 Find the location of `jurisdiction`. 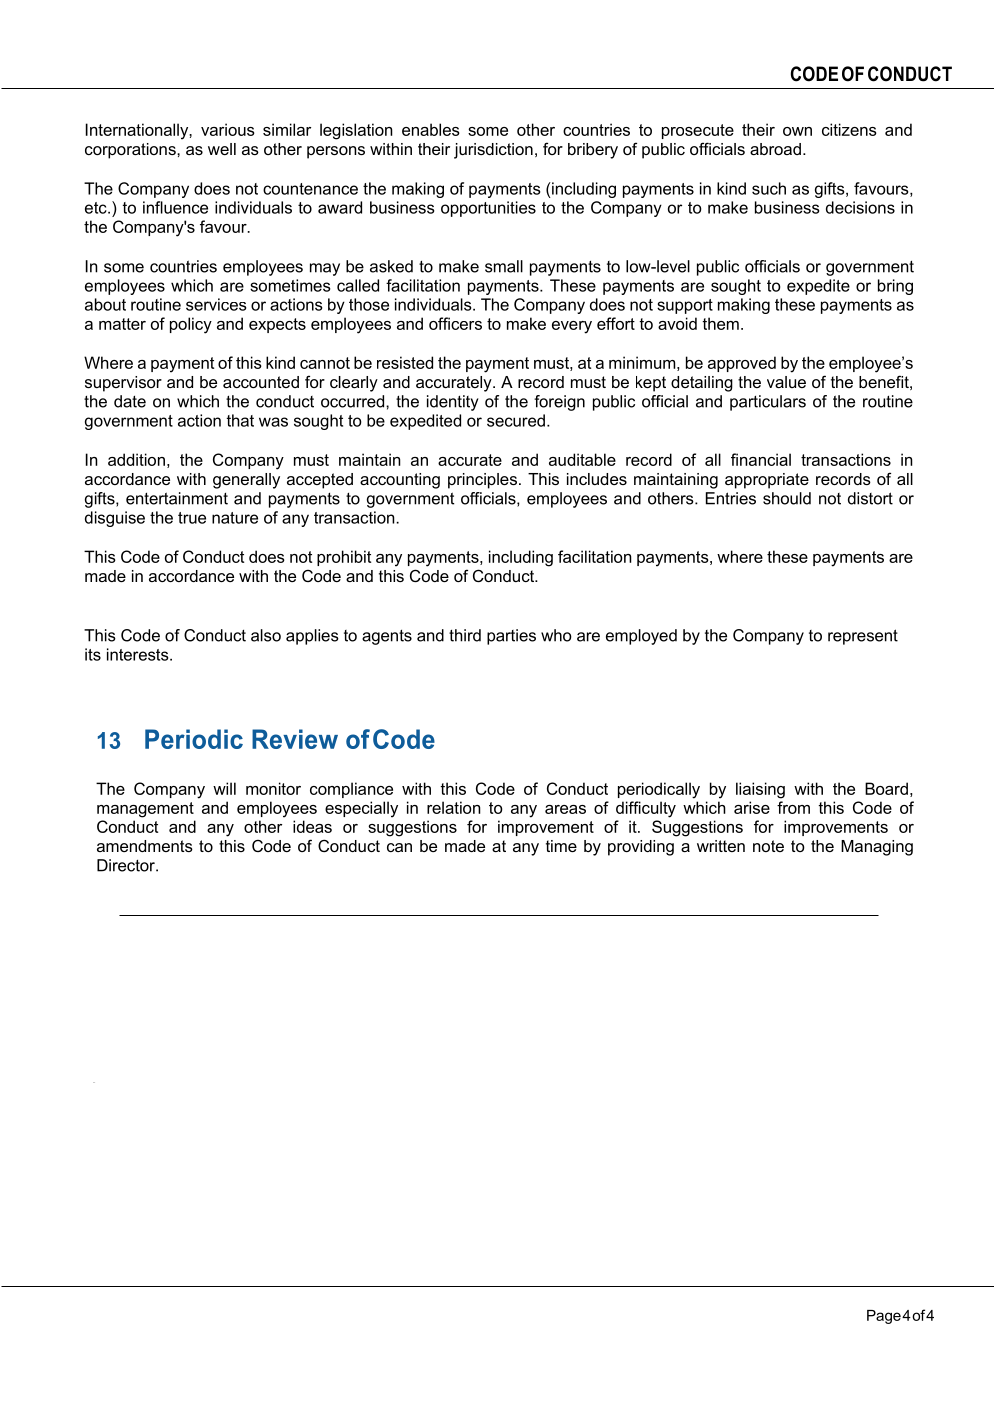

jurisdiction is located at coordinates (493, 151).
